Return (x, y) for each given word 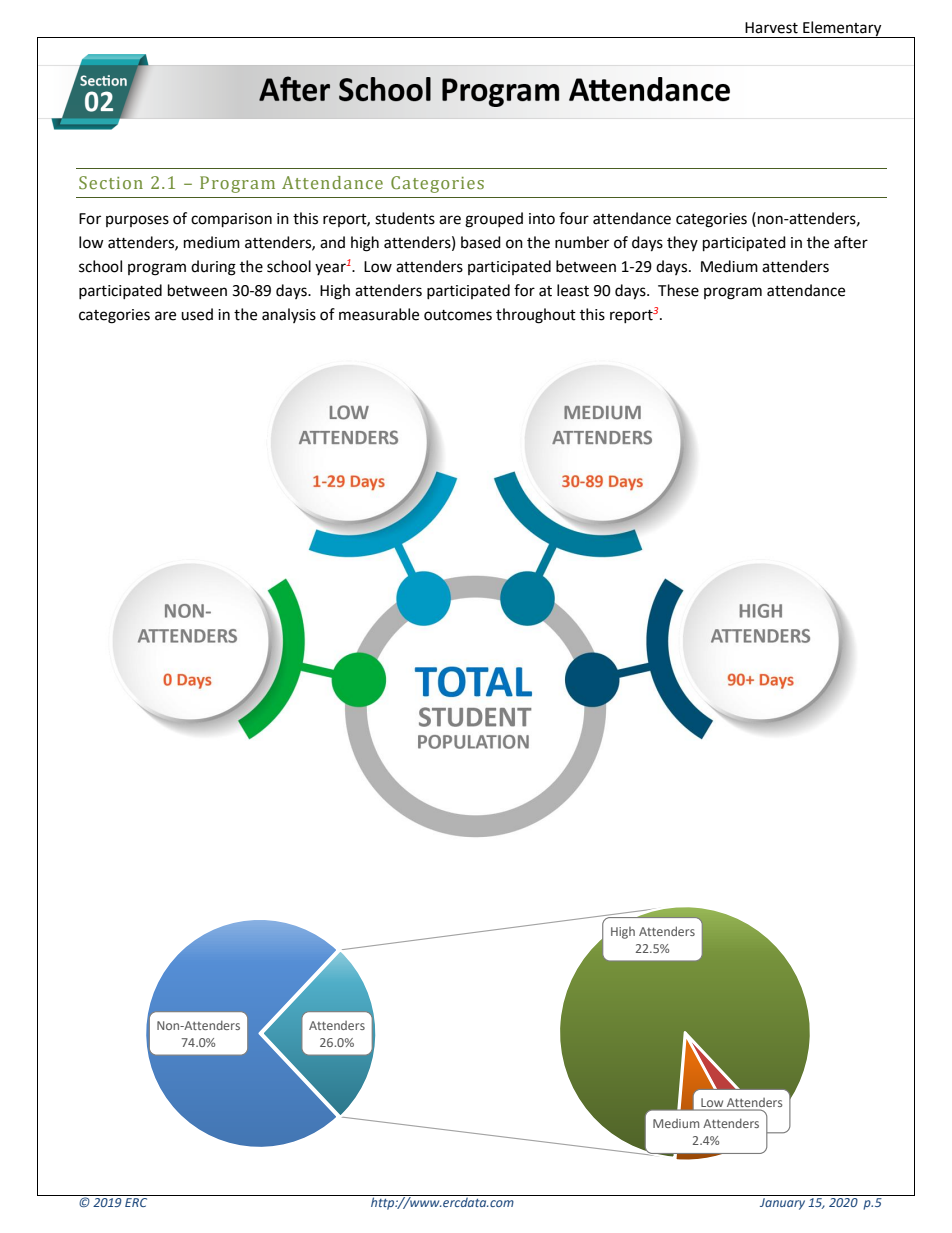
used (197, 314)
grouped (494, 220)
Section (111, 182)
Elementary (842, 29)
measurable (379, 314)
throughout (536, 316)
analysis (289, 315)
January (782, 1204)
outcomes (458, 315)
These (678, 290)
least (573, 290)
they (682, 243)
